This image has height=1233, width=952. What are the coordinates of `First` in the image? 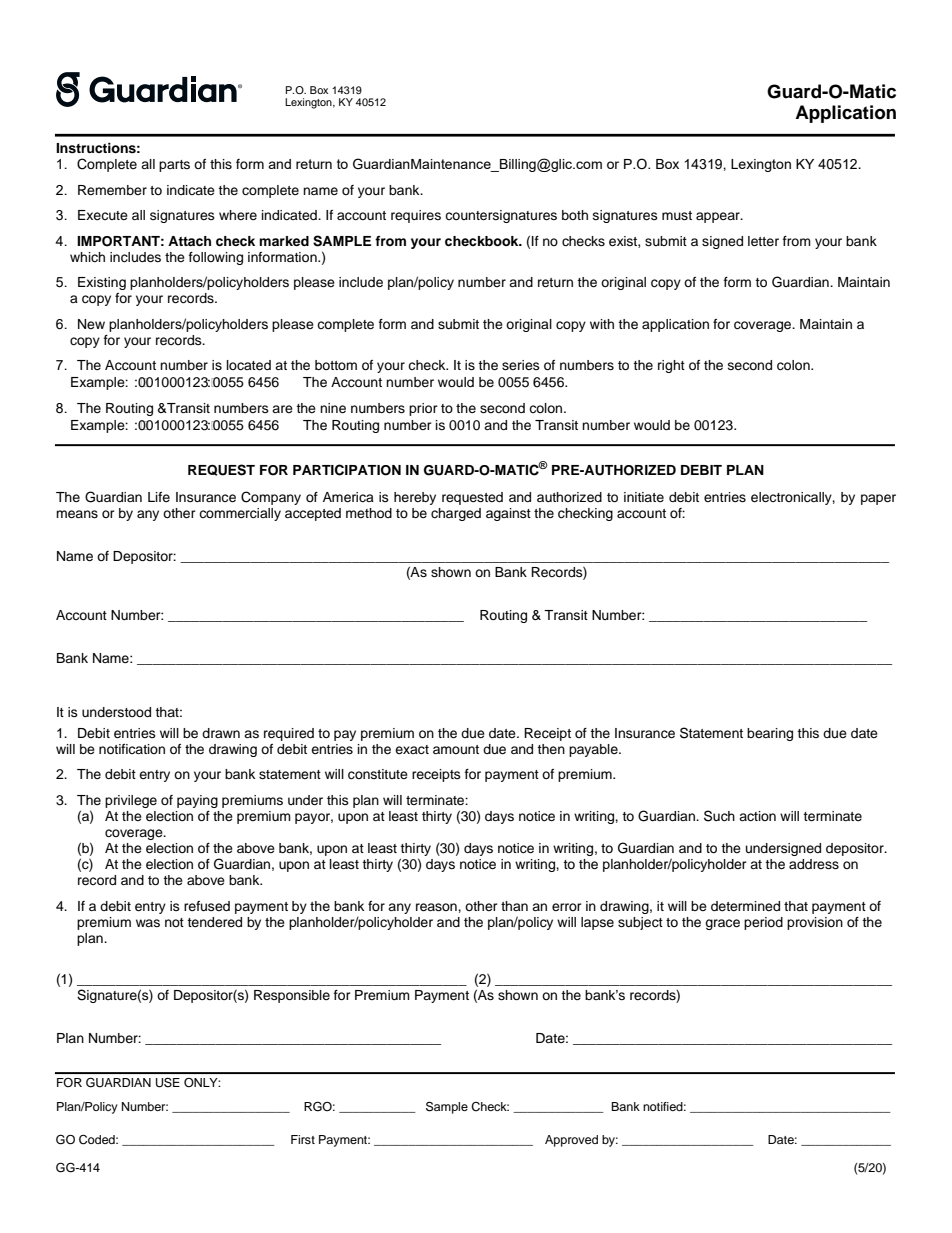 It's located at (303, 1139).
